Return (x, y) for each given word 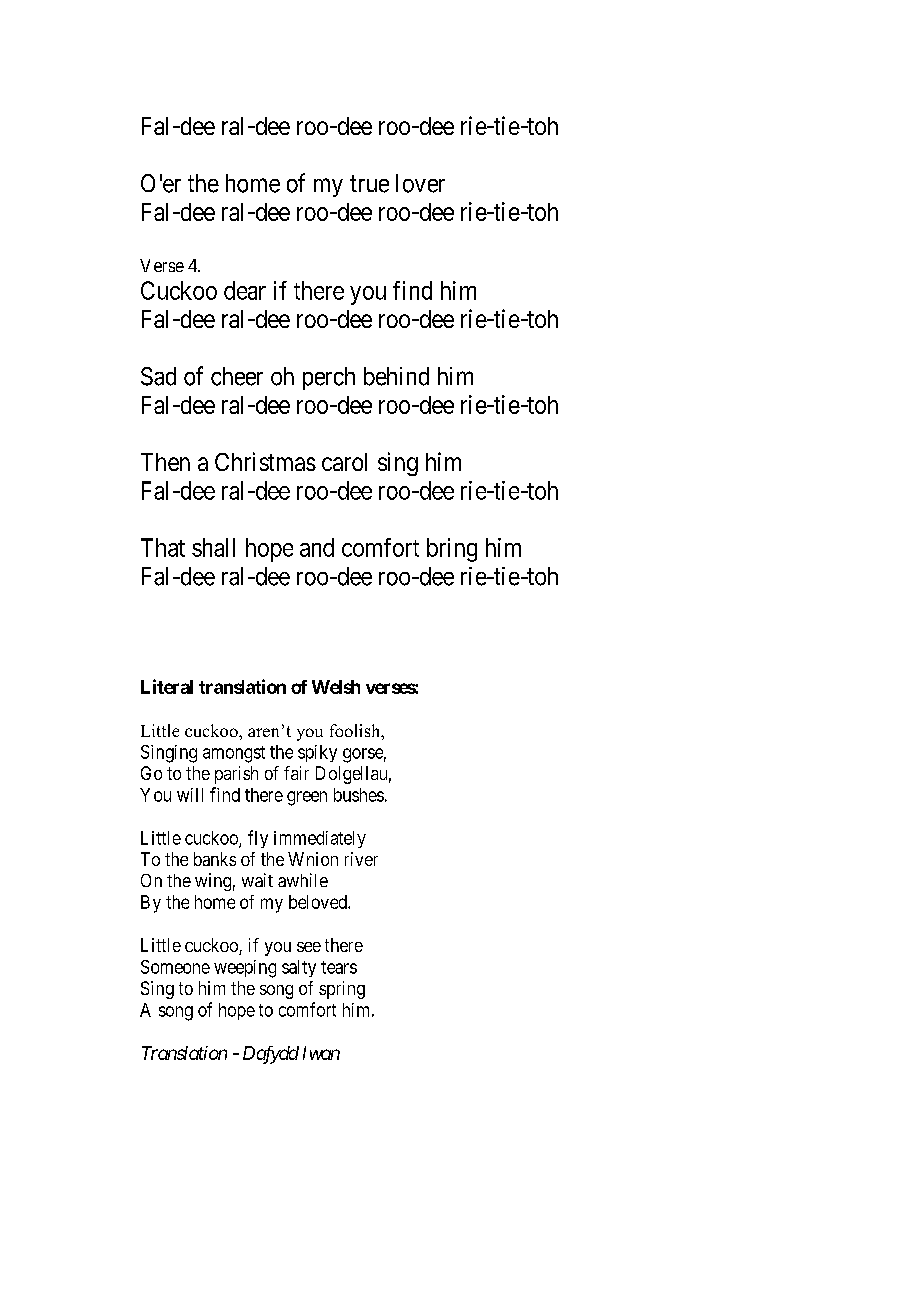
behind (396, 376)
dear (245, 290)
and (317, 547)
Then (165, 462)
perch (329, 378)
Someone (175, 967)
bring (452, 550)
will (190, 795)
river (361, 859)
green (307, 798)
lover (420, 183)
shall (213, 547)
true (369, 184)
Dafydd (271, 1055)
